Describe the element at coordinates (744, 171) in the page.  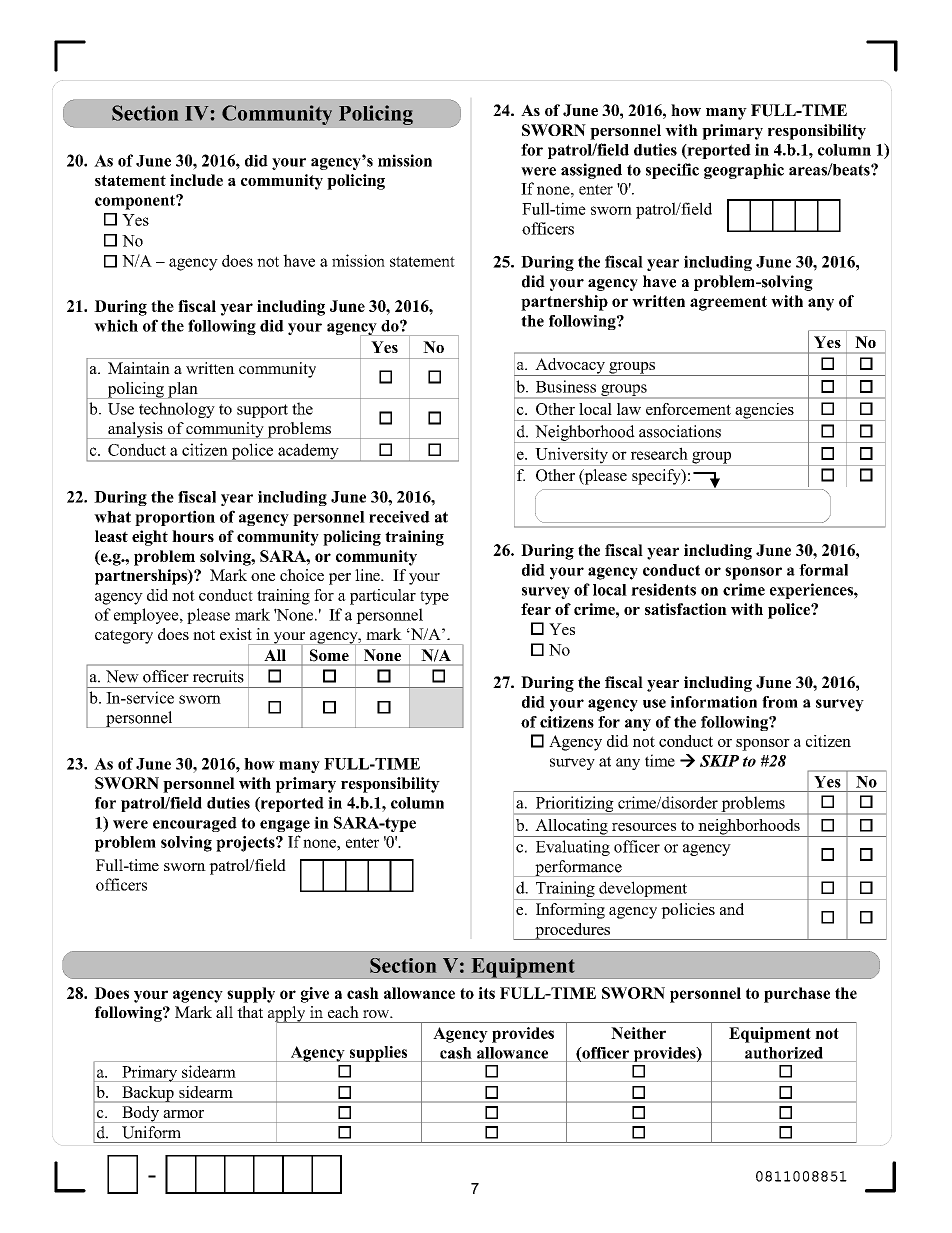
I see `geographic` at that location.
